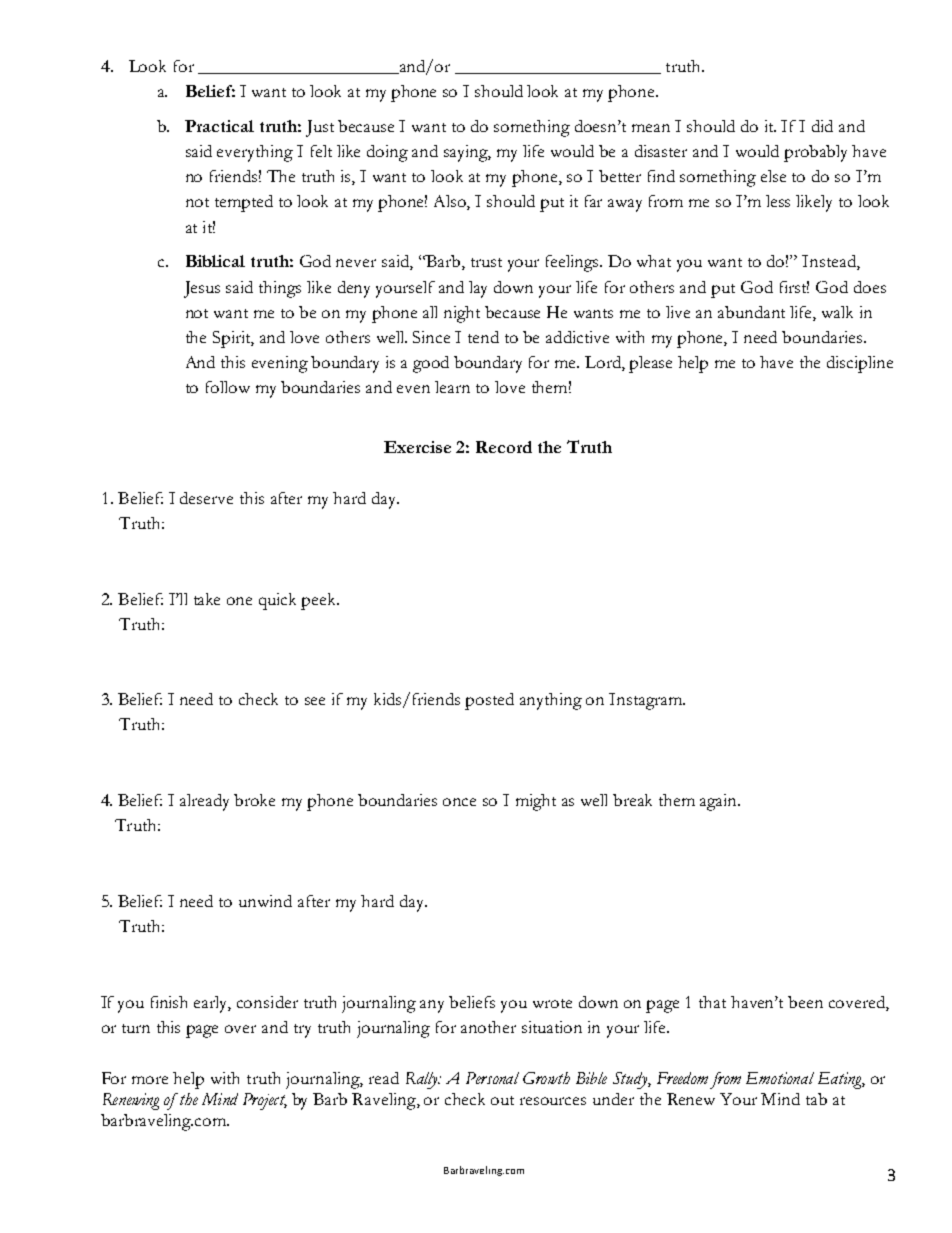  I want to click on learn, so click(452, 387).
